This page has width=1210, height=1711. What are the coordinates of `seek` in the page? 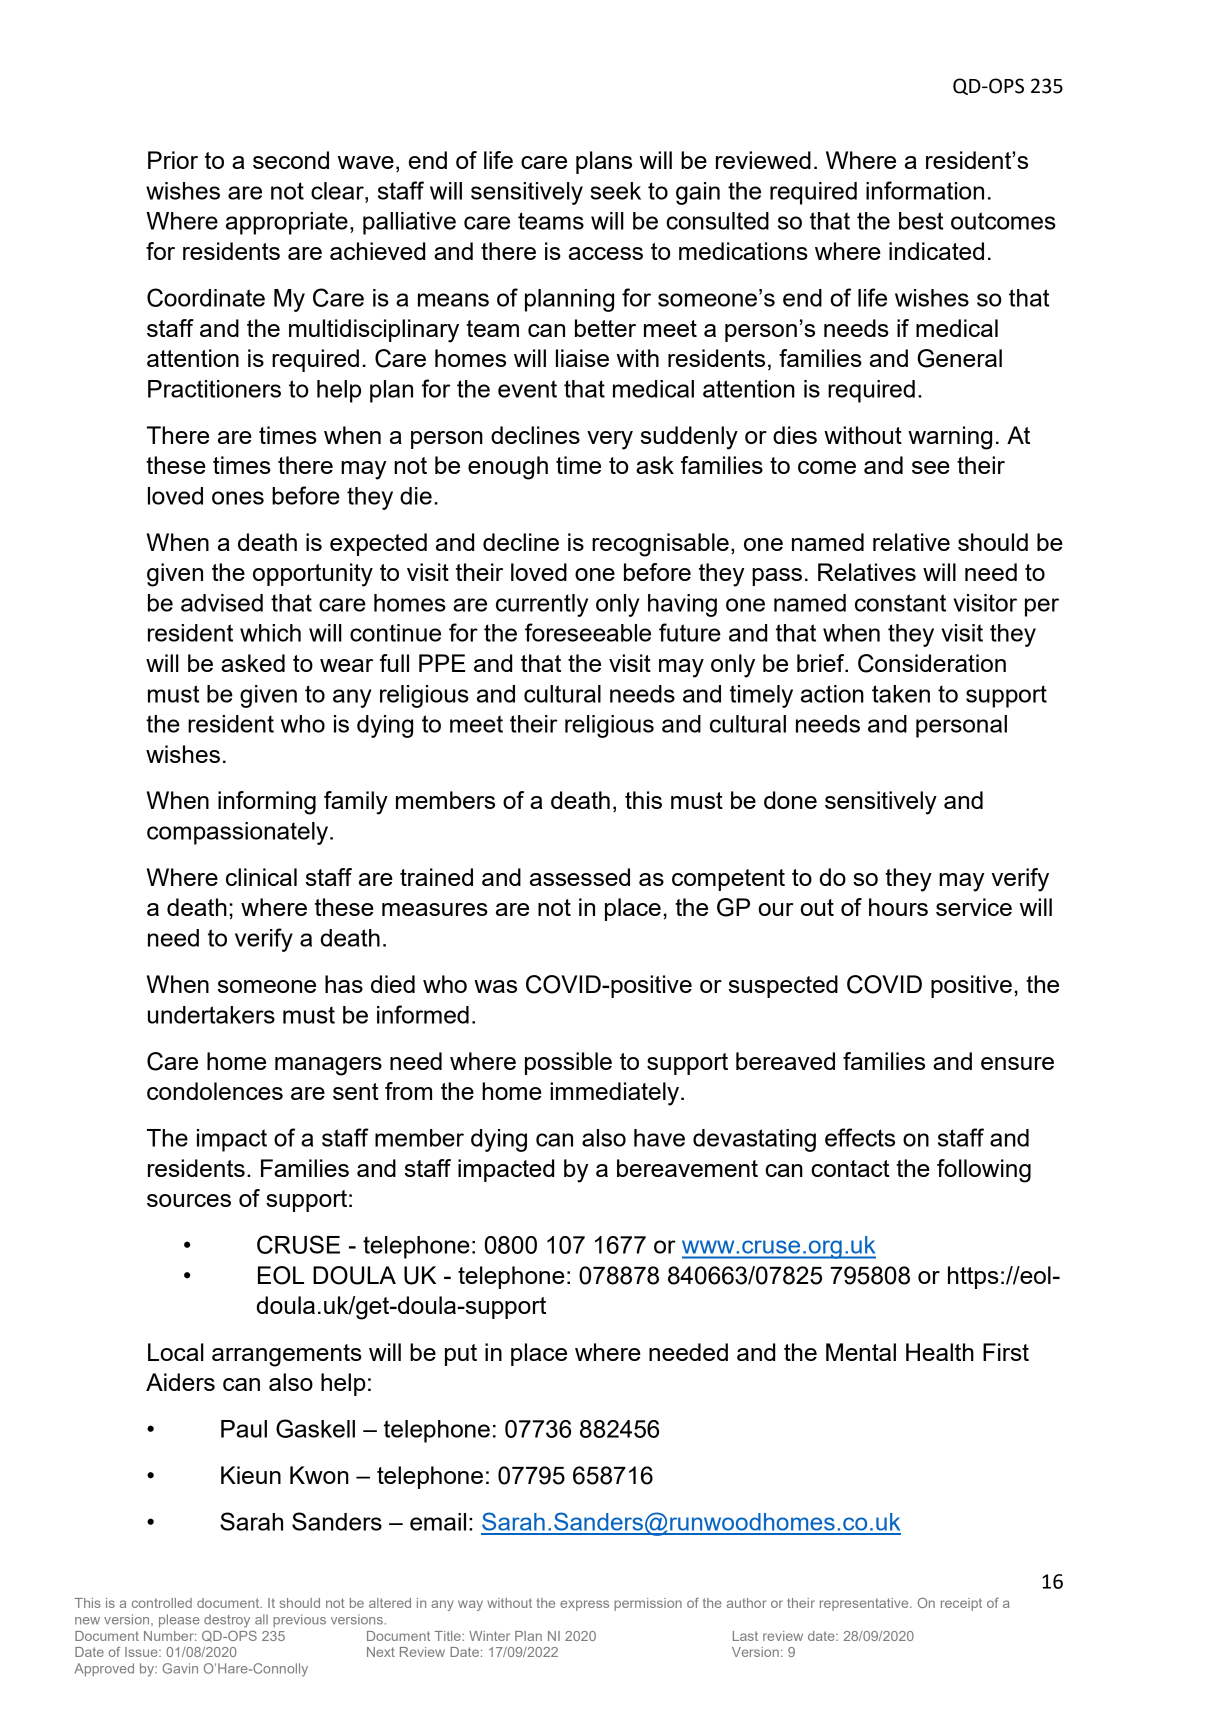 It's located at (615, 191).
